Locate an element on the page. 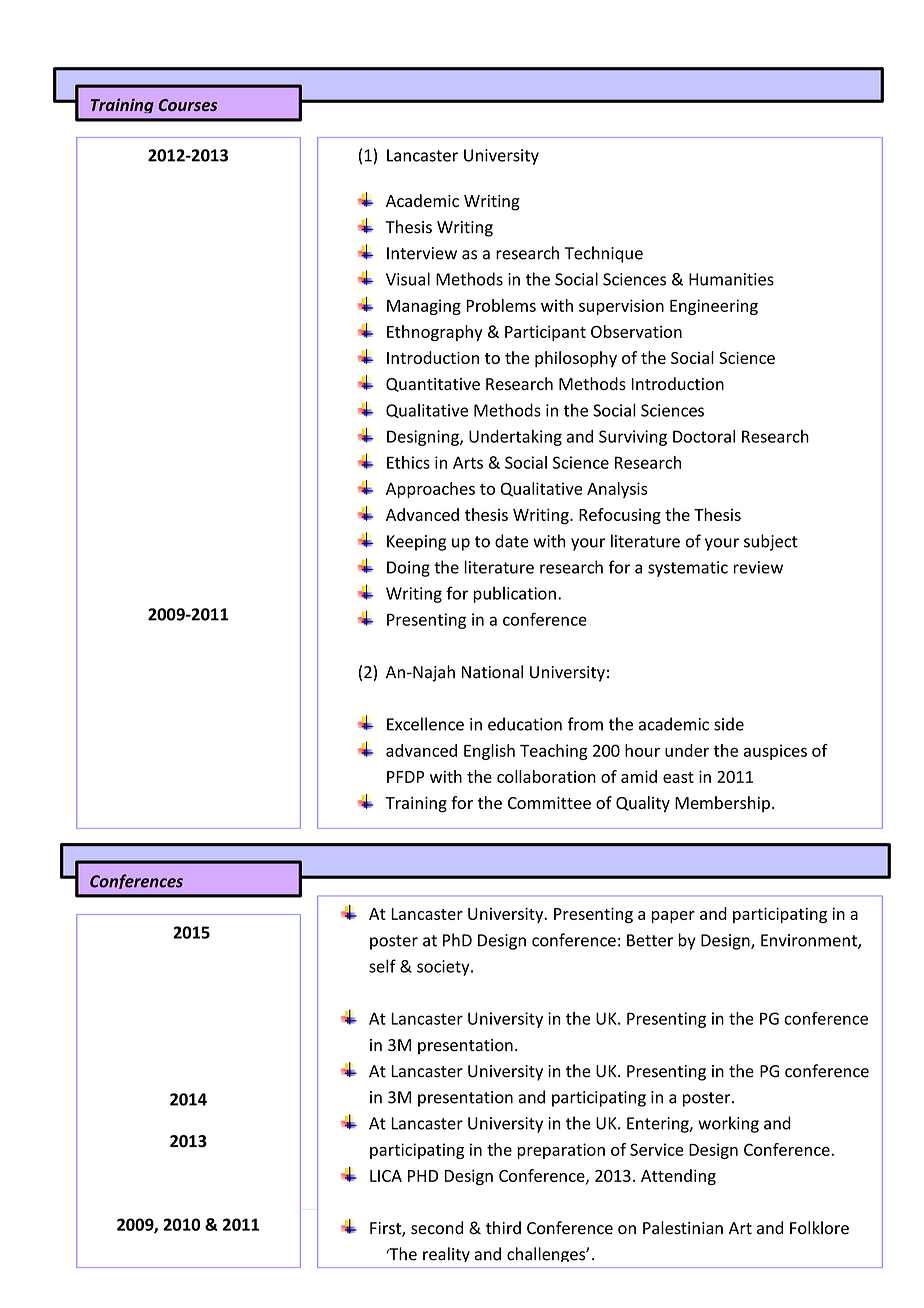 This image has width=924, height=1308. Technique is located at coordinates (604, 254).
